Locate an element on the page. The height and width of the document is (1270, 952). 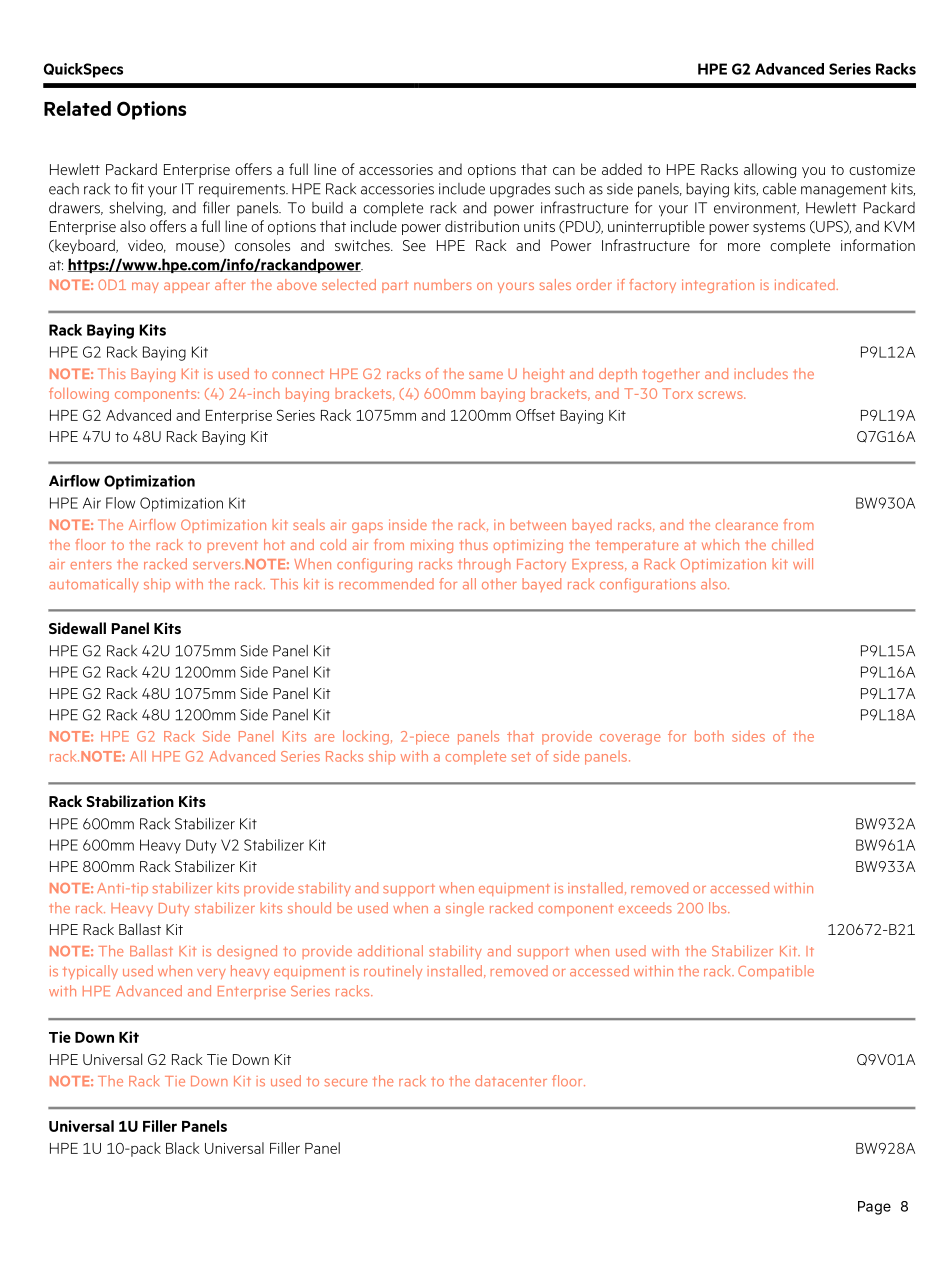
single is located at coordinates (465, 909).
